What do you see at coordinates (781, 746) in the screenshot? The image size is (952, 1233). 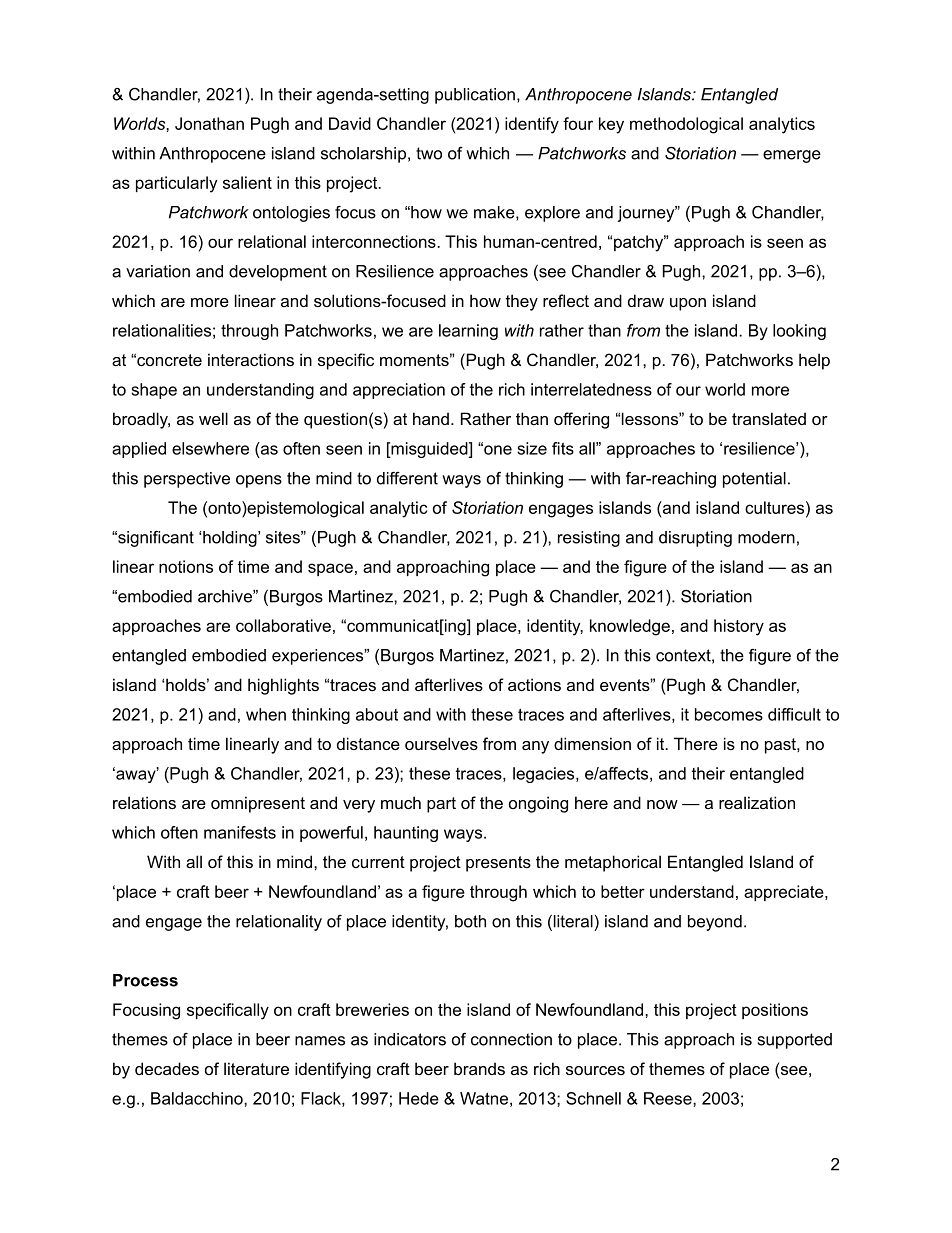 I see `past` at bounding box center [781, 746].
